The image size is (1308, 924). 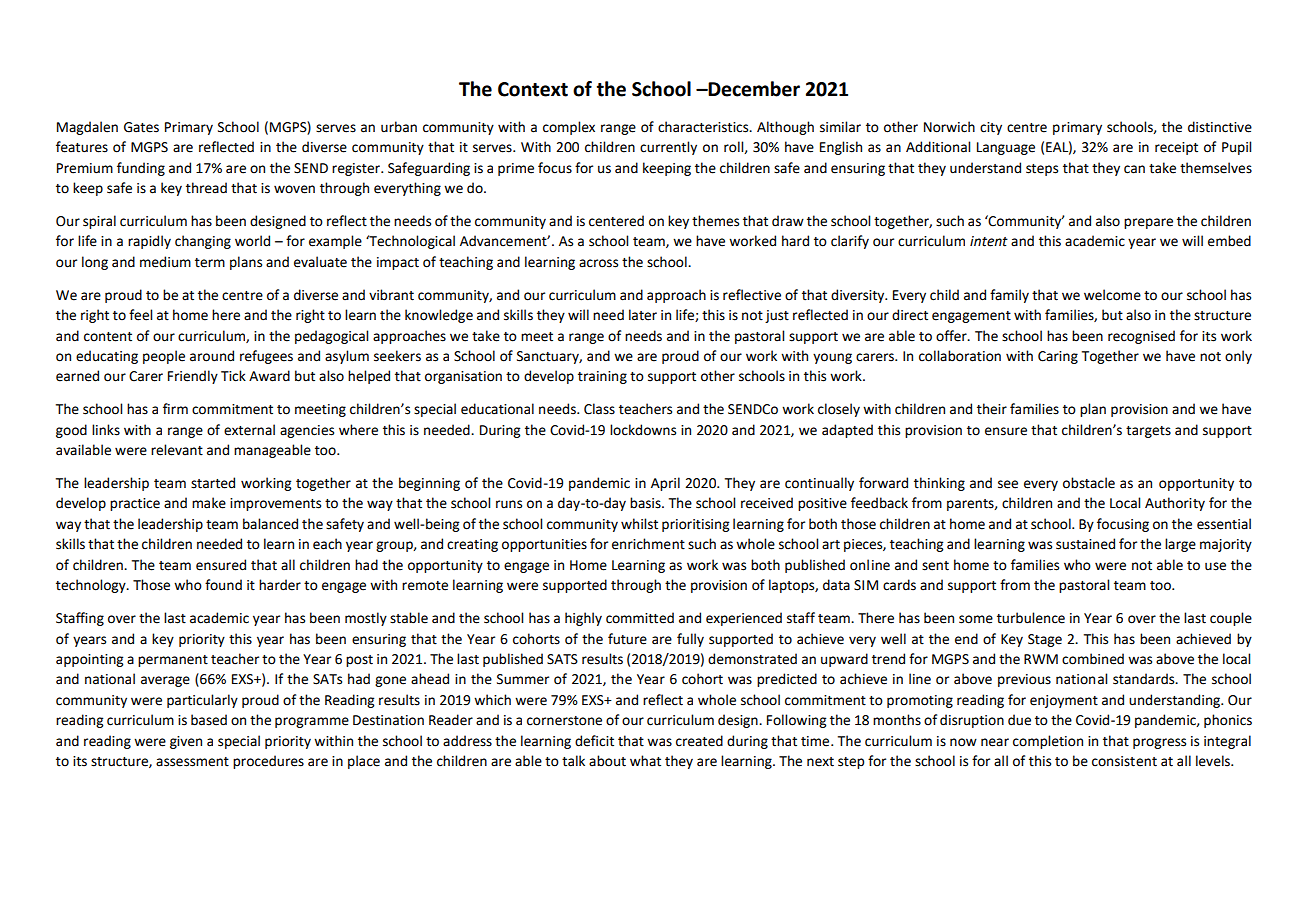 What do you see at coordinates (643, 315) in the screenshot?
I see `later` at bounding box center [643, 315].
